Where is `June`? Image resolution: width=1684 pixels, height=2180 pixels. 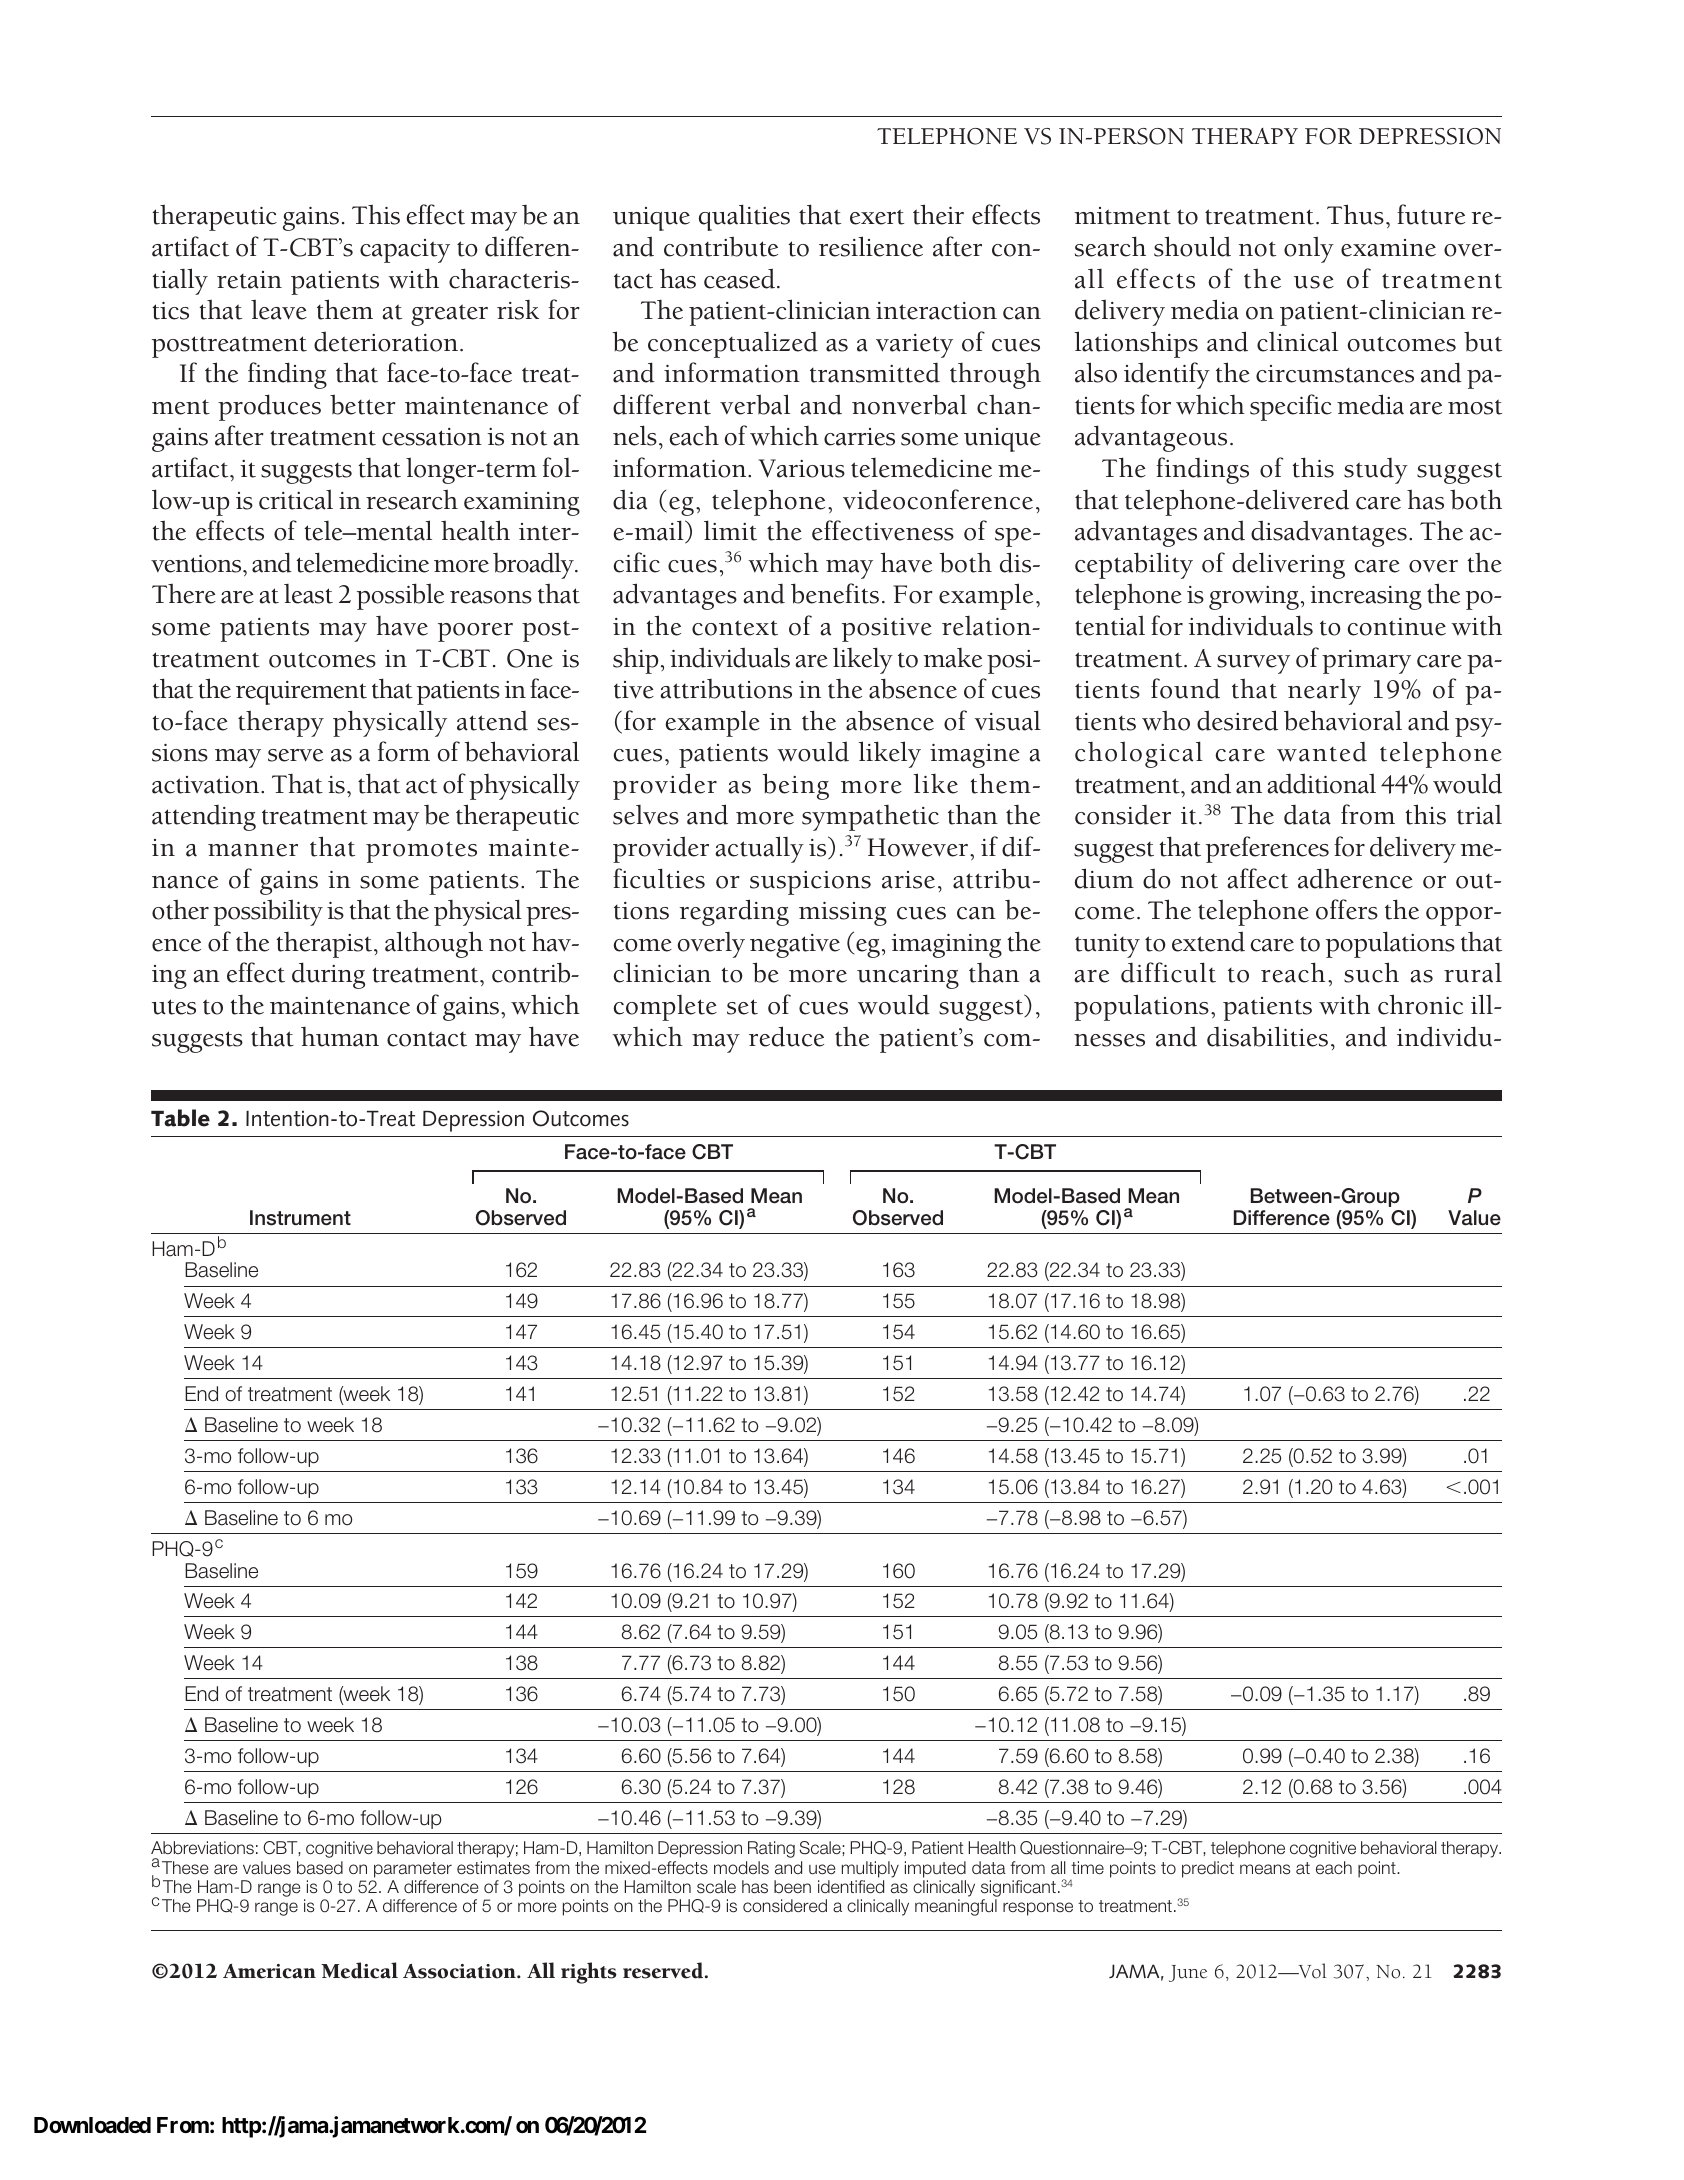
June is located at coordinates (1188, 1973).
